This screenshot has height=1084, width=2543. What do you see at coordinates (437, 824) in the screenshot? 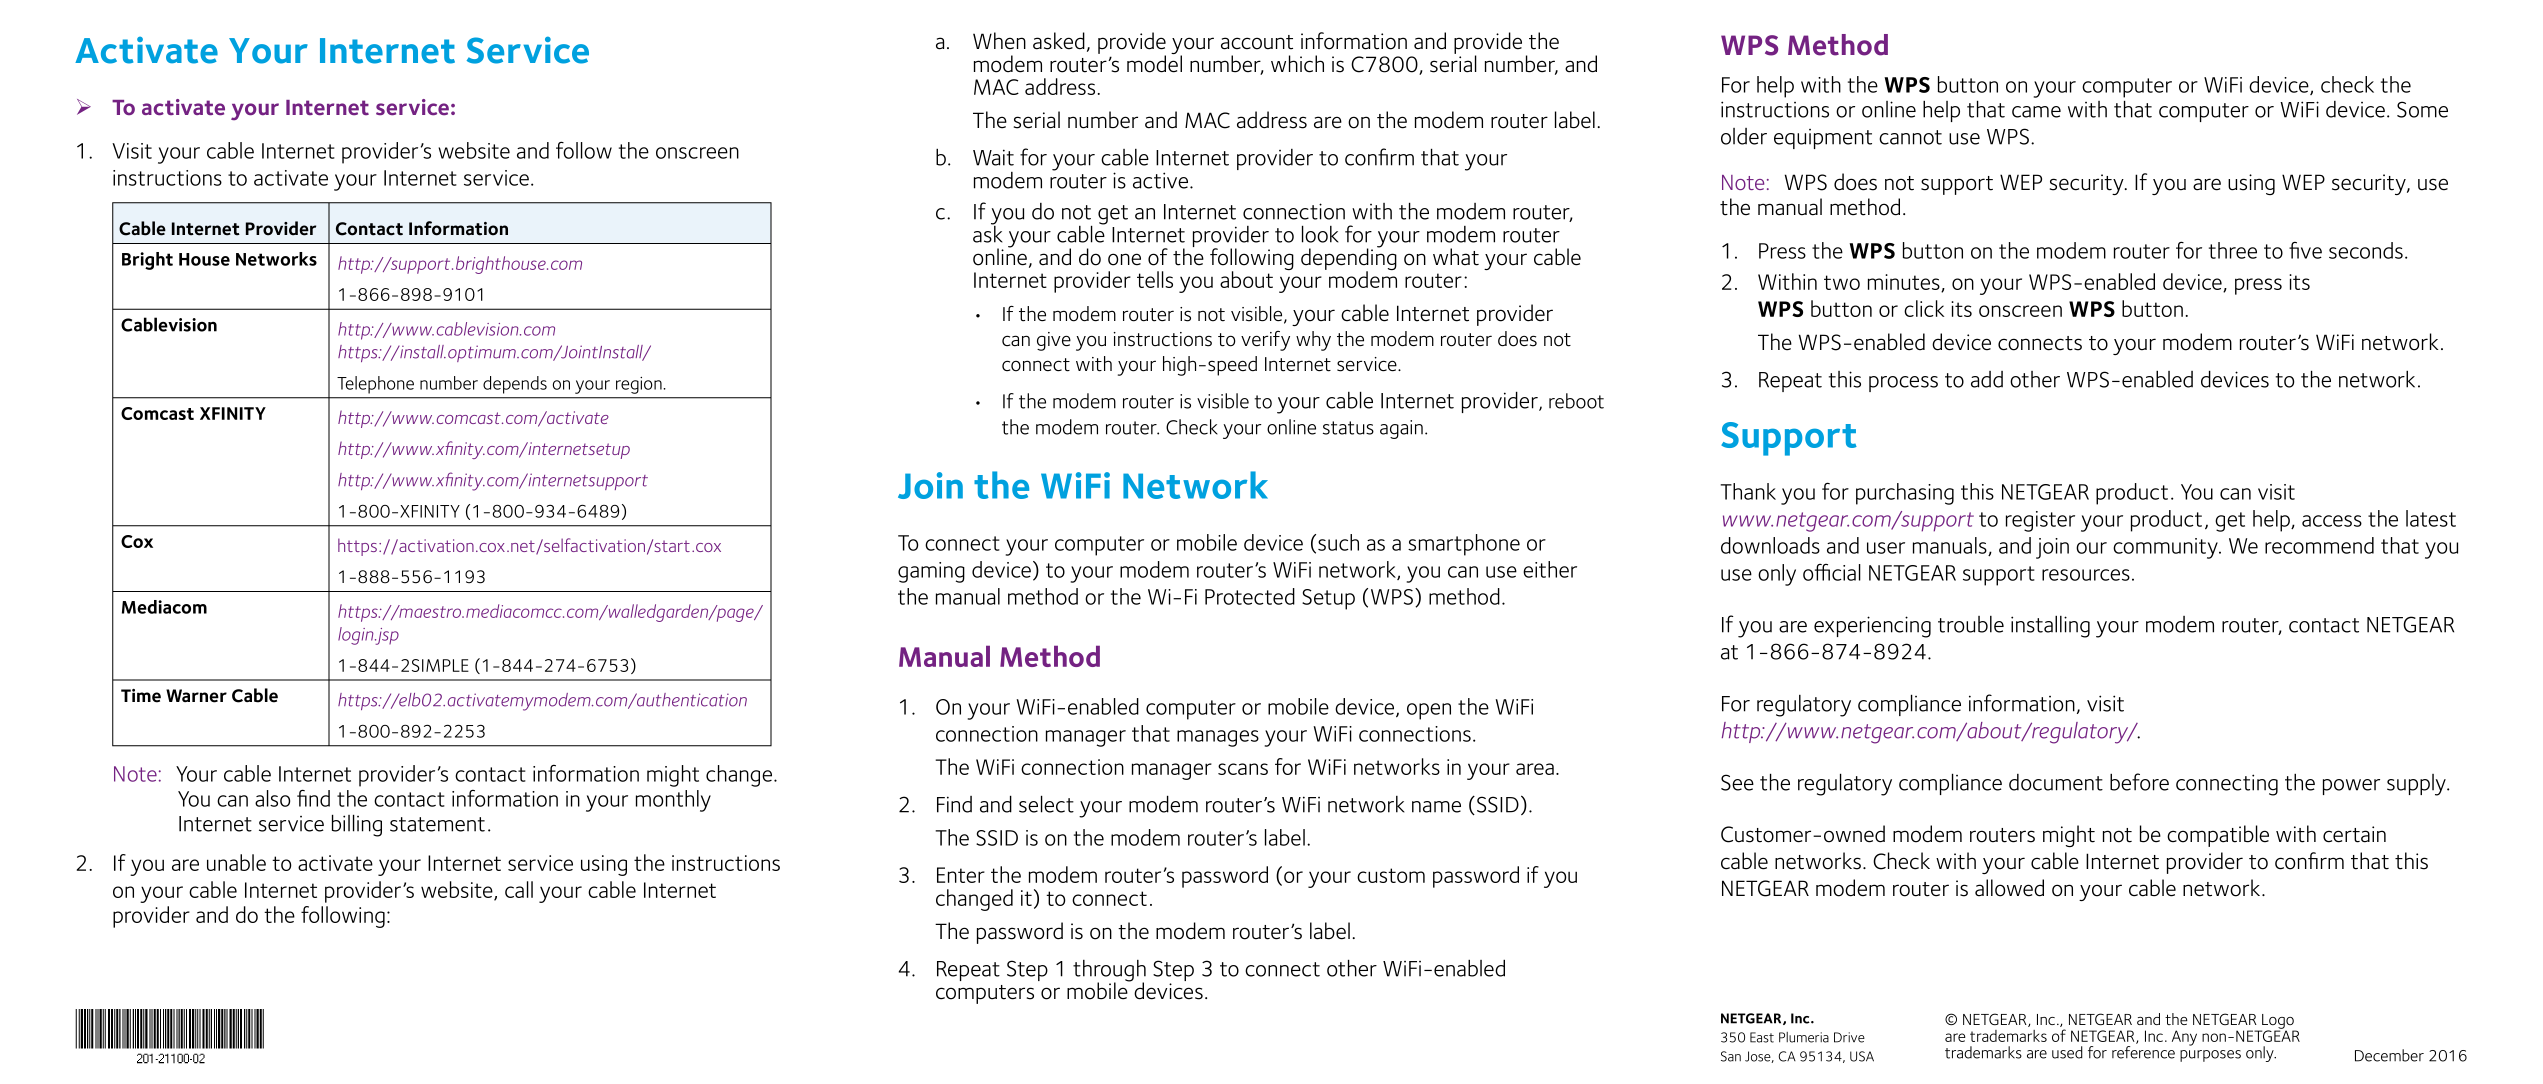
I see `statement` at bounding box center [437, 824].
